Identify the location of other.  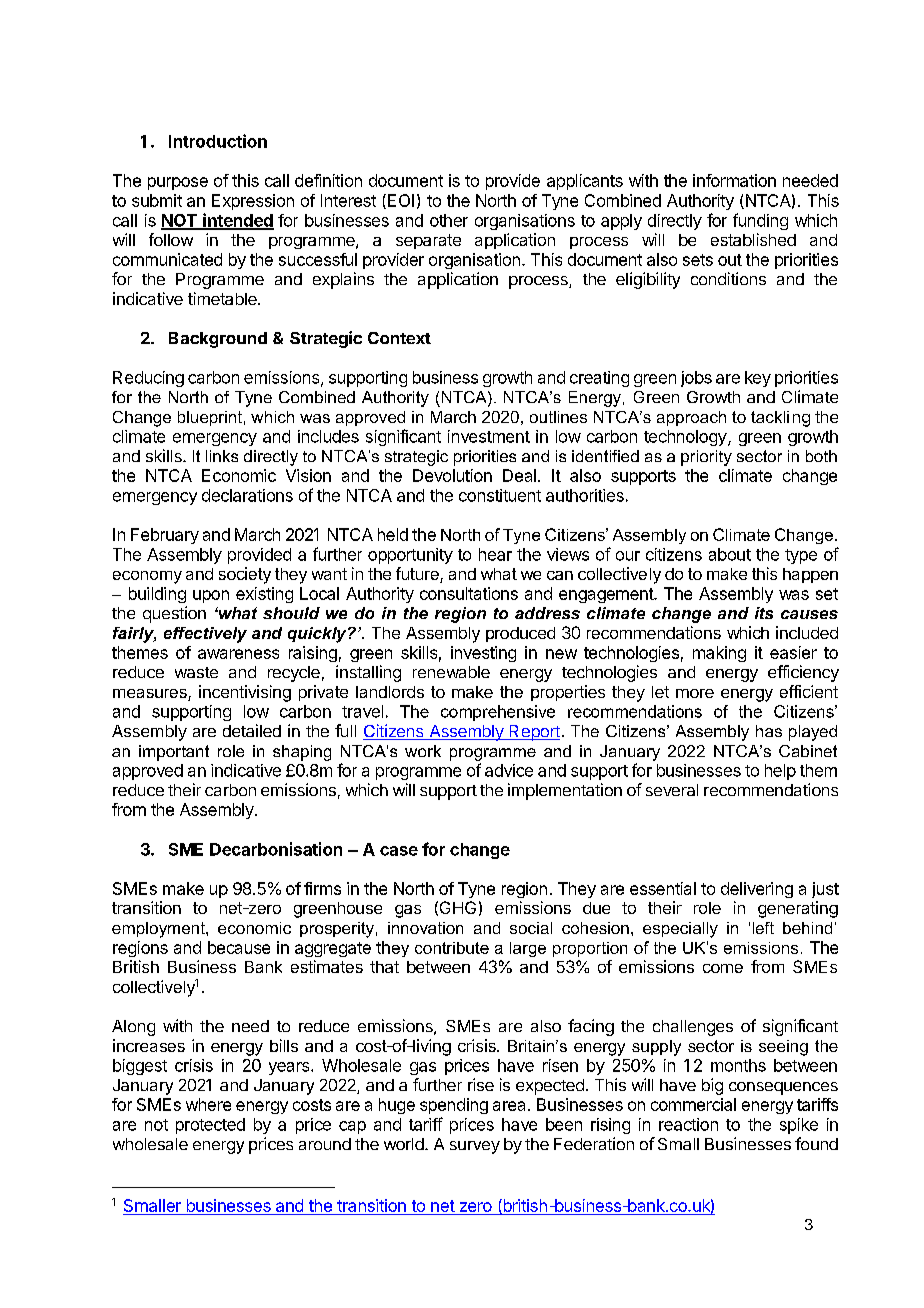
(449, 220).
